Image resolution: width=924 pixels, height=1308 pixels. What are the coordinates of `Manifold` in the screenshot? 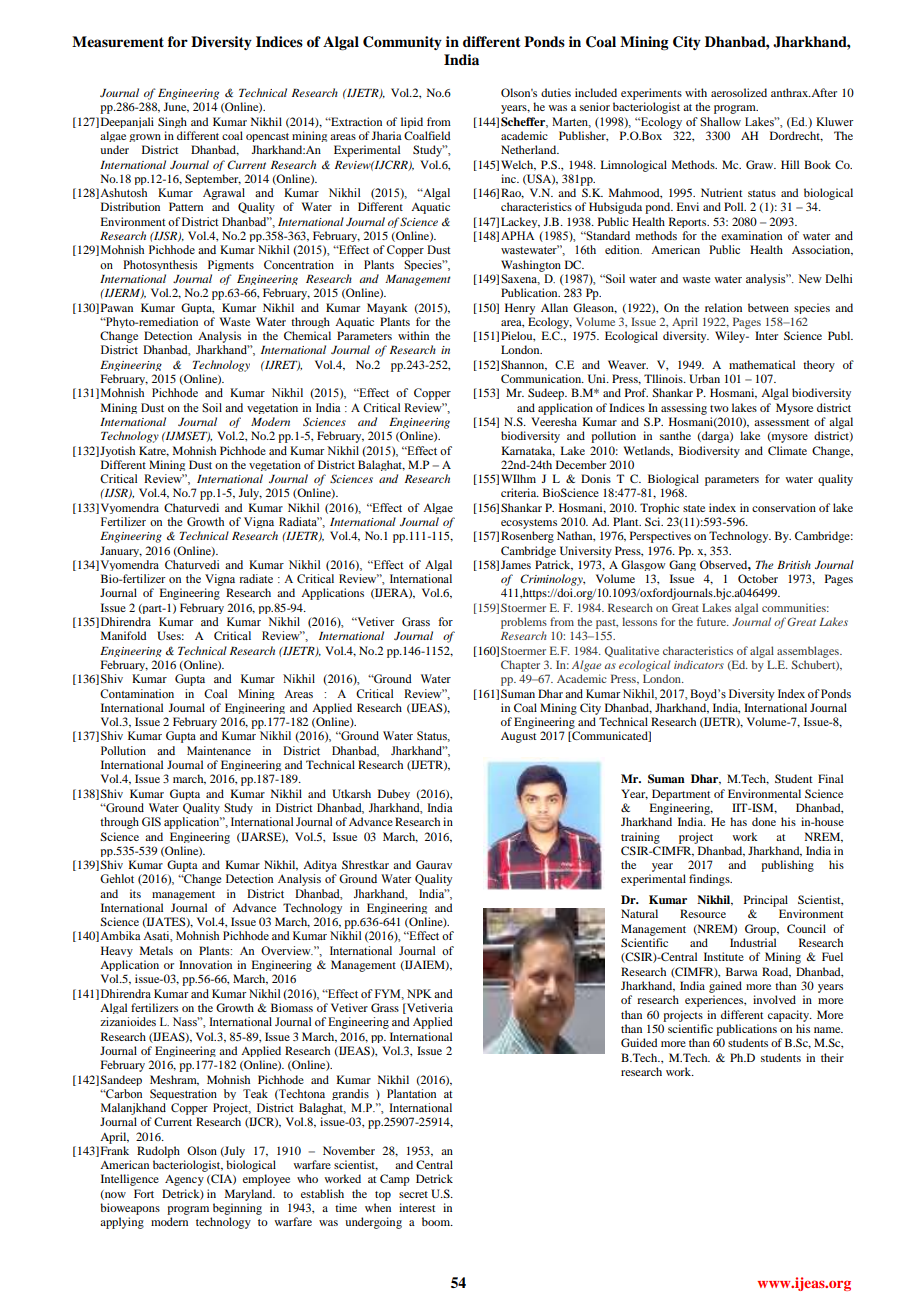 It's located at (123, 635).
